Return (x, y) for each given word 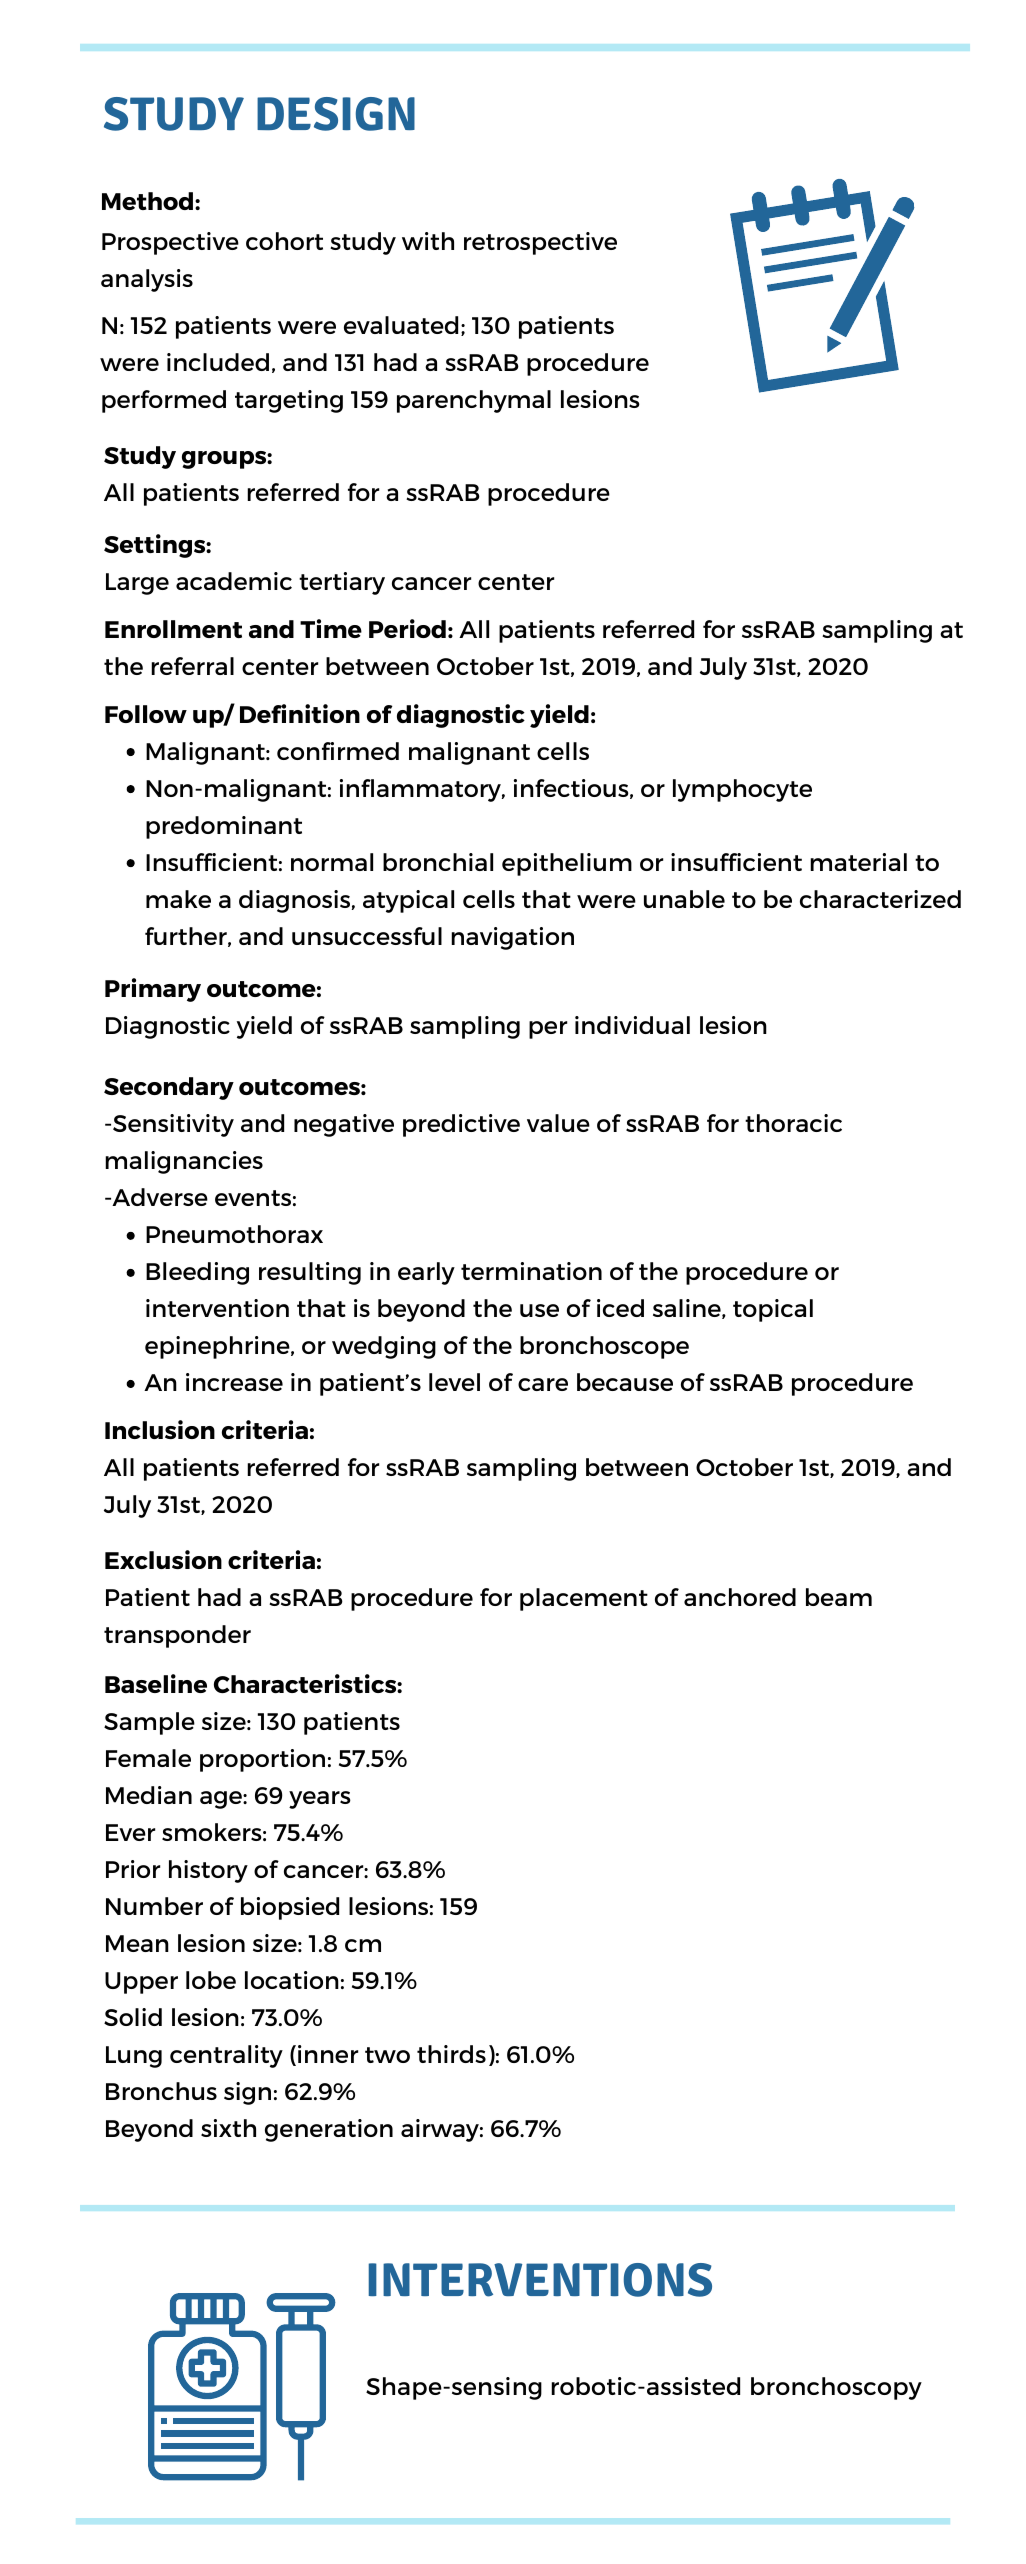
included (218, 362)
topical (773, 1310)
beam (839, 1597)
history (208, 1871)
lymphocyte (742, 790)
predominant (224, 827)
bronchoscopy (836, 2388)
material (858, 862)
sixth (228, 2128)
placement (584, 1599)
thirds (451, 2054)
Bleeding (197, 1273)
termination (531, 1271)
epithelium (567, 864)
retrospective (540, 243)
